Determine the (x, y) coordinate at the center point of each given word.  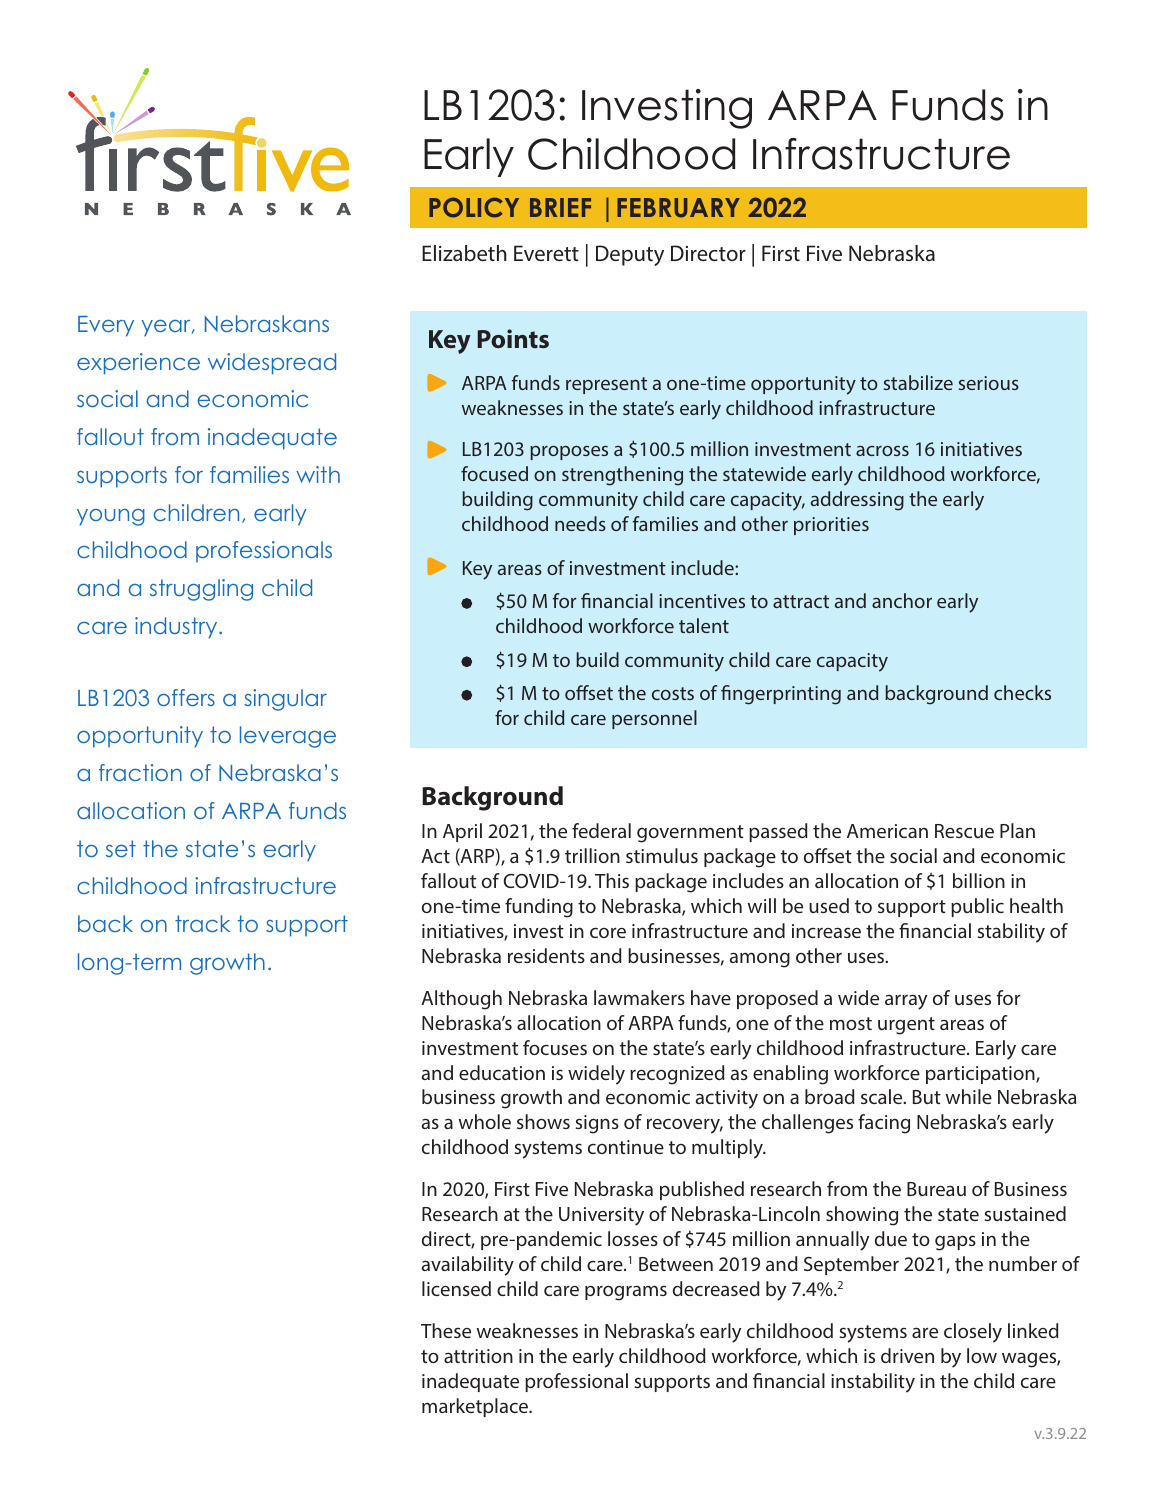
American (887, 831)
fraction (140, 772)
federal (601, 830)
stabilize (918, 382)
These (446, 1330)
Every (106, 326)
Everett (546, 253)
